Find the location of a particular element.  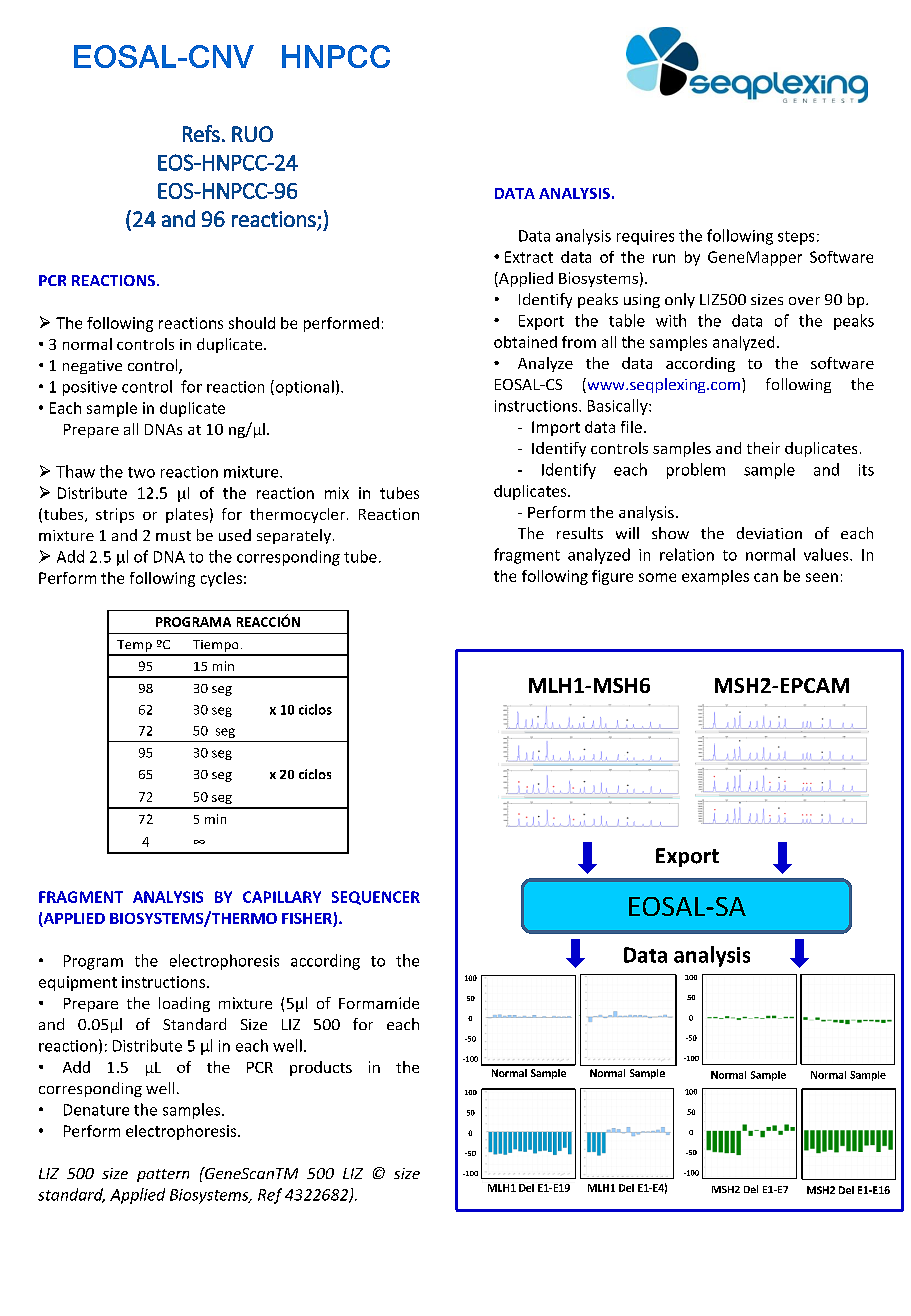

Extract is located at coordinates (529, 257).
